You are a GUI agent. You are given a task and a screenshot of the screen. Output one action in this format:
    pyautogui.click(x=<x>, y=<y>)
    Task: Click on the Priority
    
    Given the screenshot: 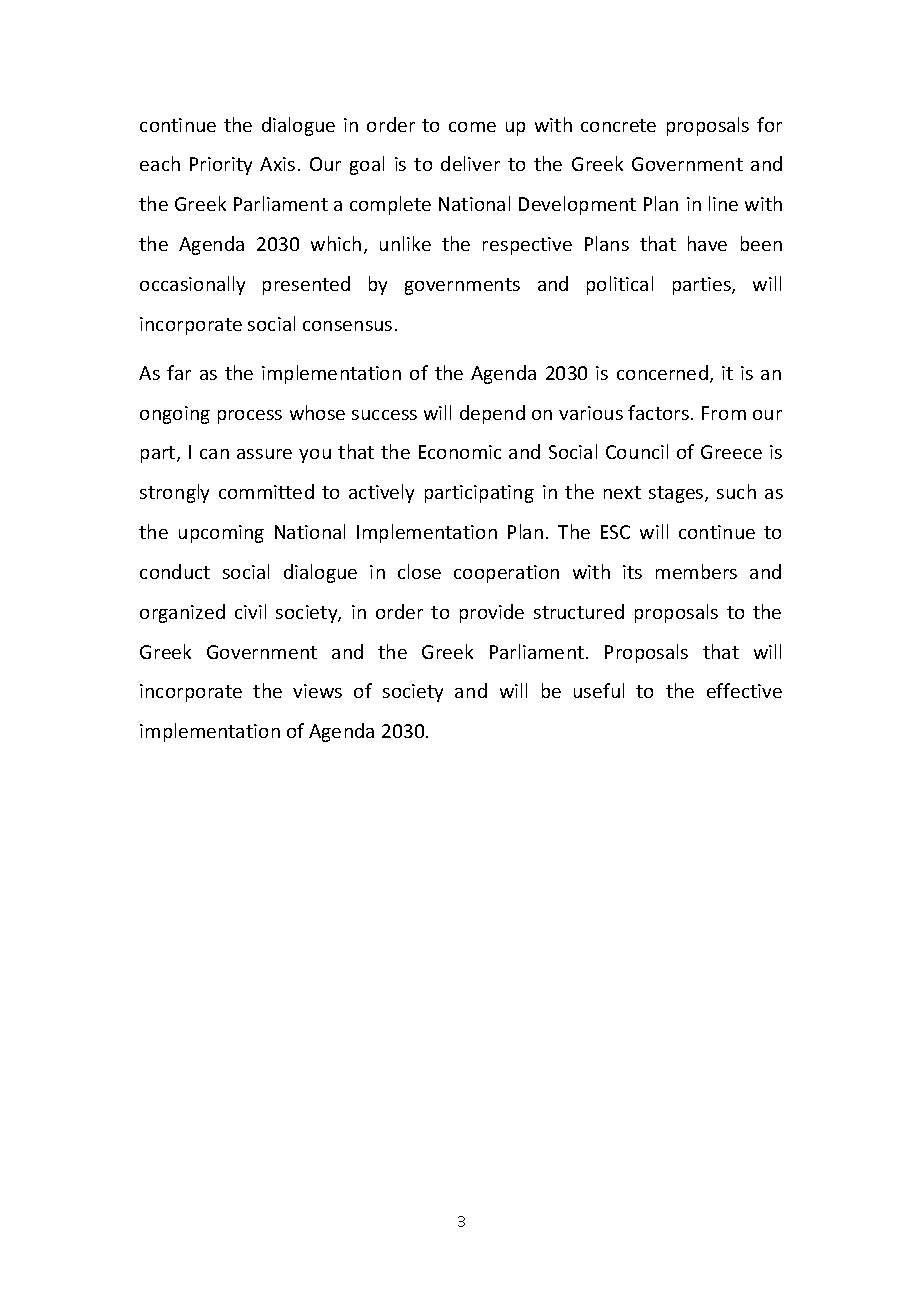 What is the action you would take?
    pyautogui.click(x=221, y=166)
